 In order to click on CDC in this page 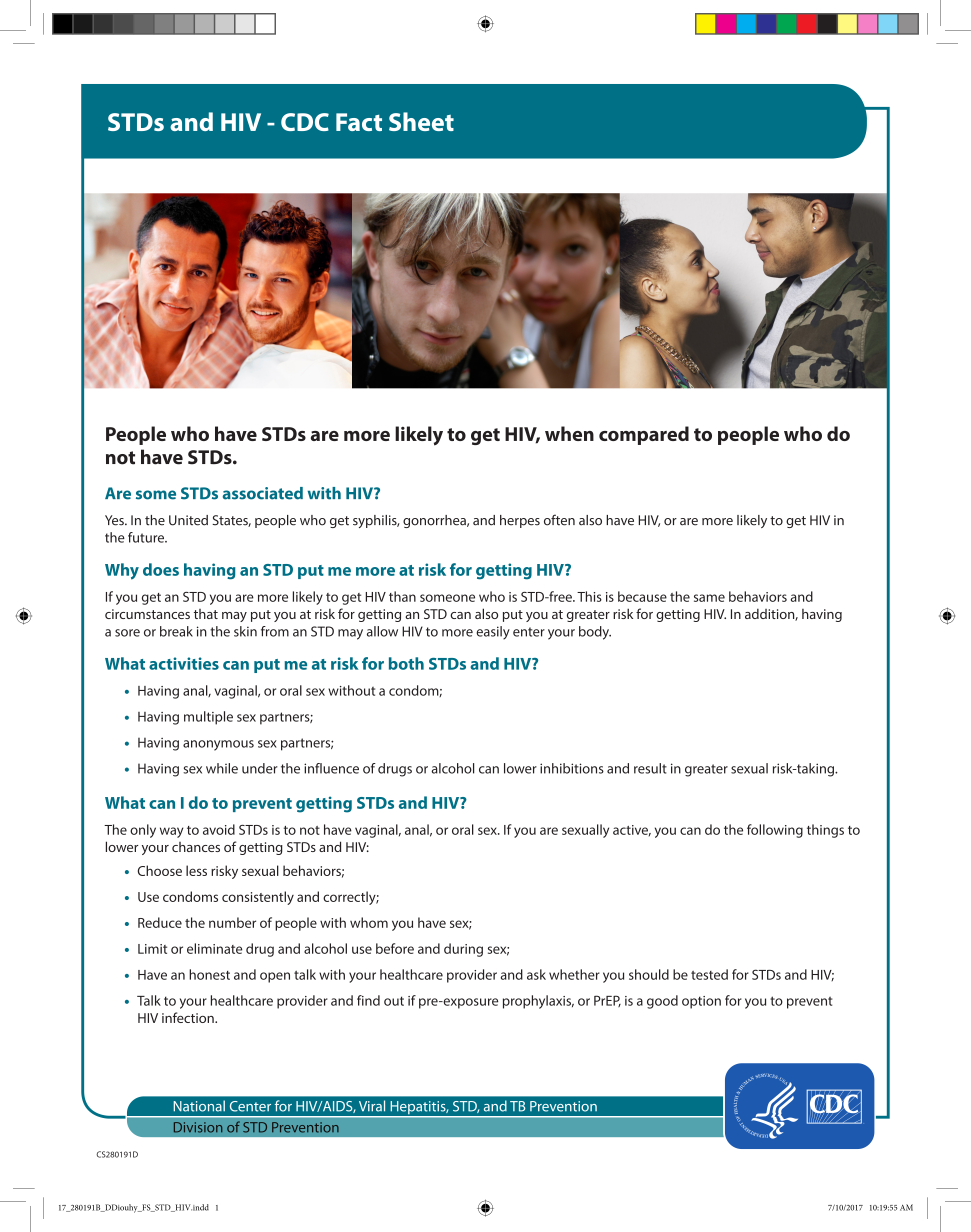, I will do `click(305, 122)`.
